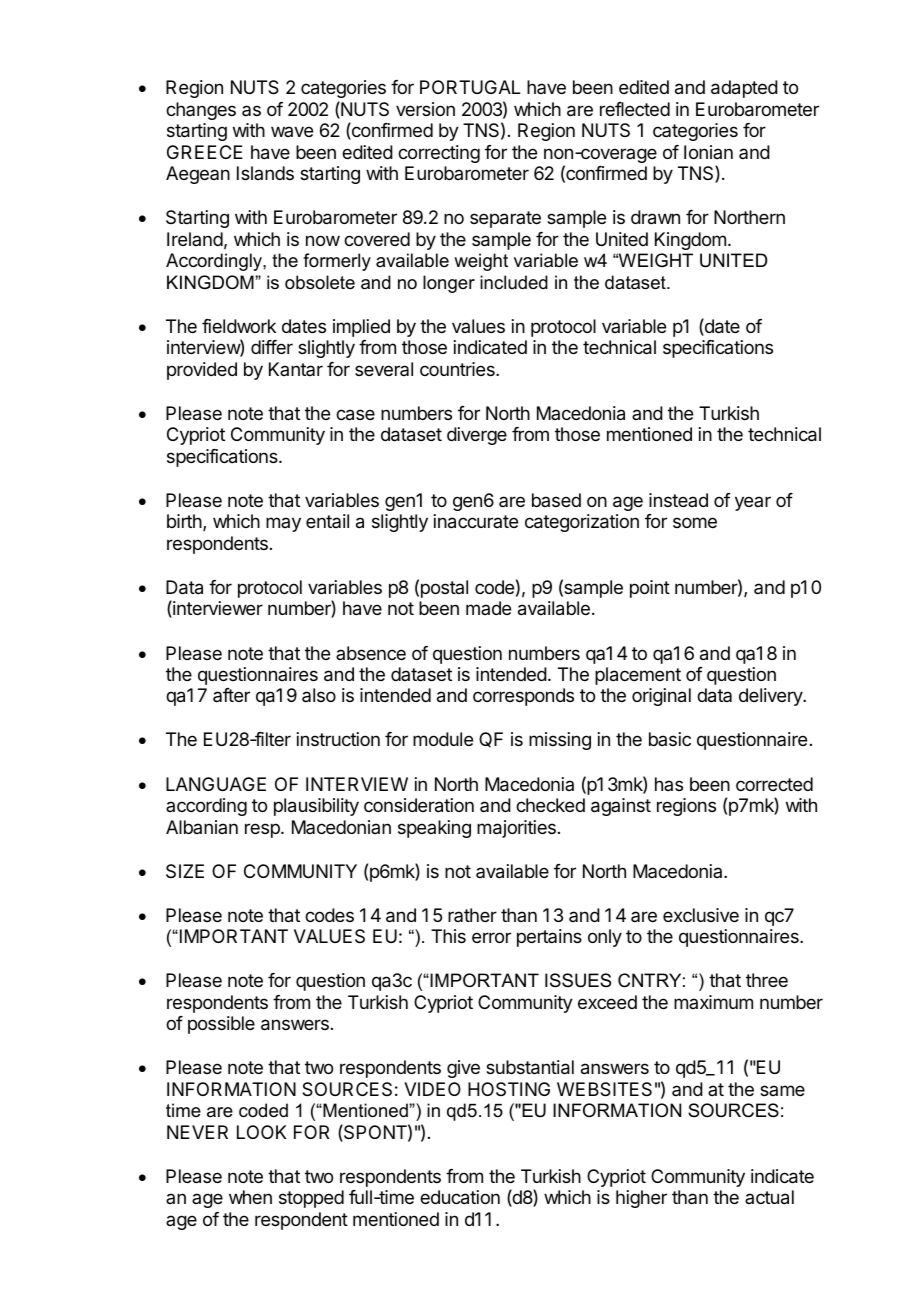 The width and height of the screenshot is (924, 1308). Describe the element at coordinates (460, 1197) in the screenshot. I see `education` at that location.
